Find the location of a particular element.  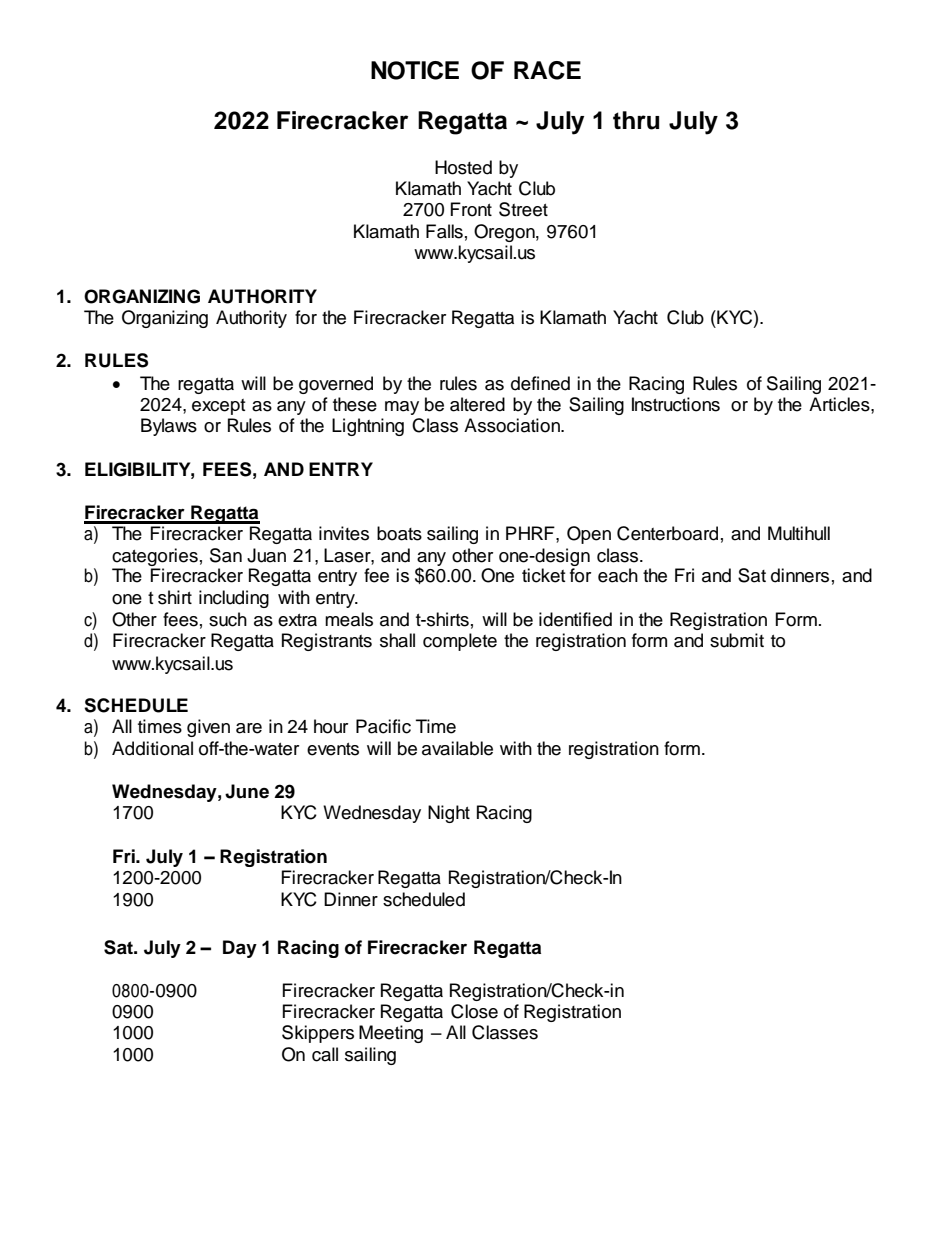

except is located at coordinates (218, 407).
